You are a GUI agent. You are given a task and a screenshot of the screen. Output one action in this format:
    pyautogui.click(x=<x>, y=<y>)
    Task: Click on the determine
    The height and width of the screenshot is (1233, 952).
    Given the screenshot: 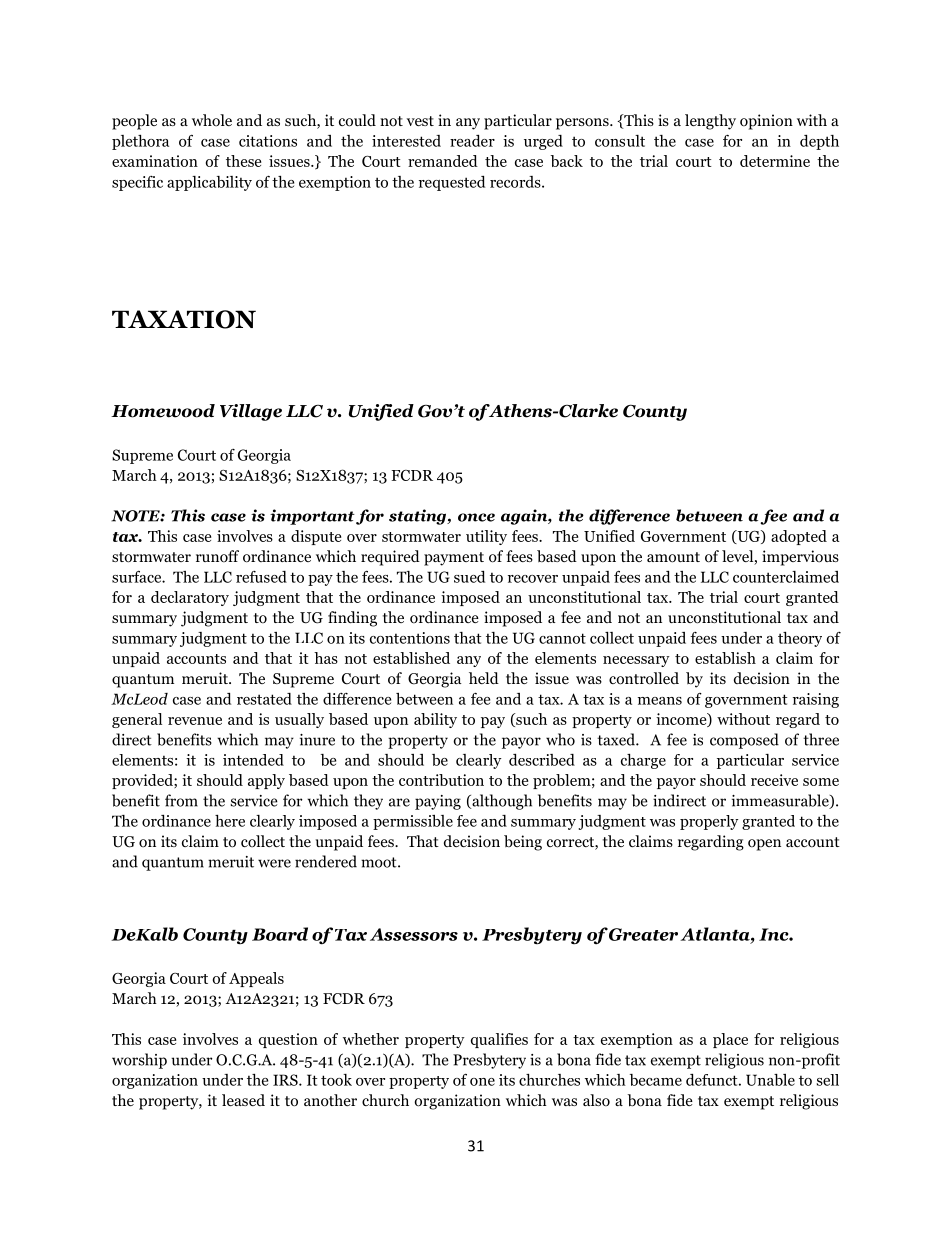 What is the action you would take?
    pyautogui.click(x=775, y=161)
